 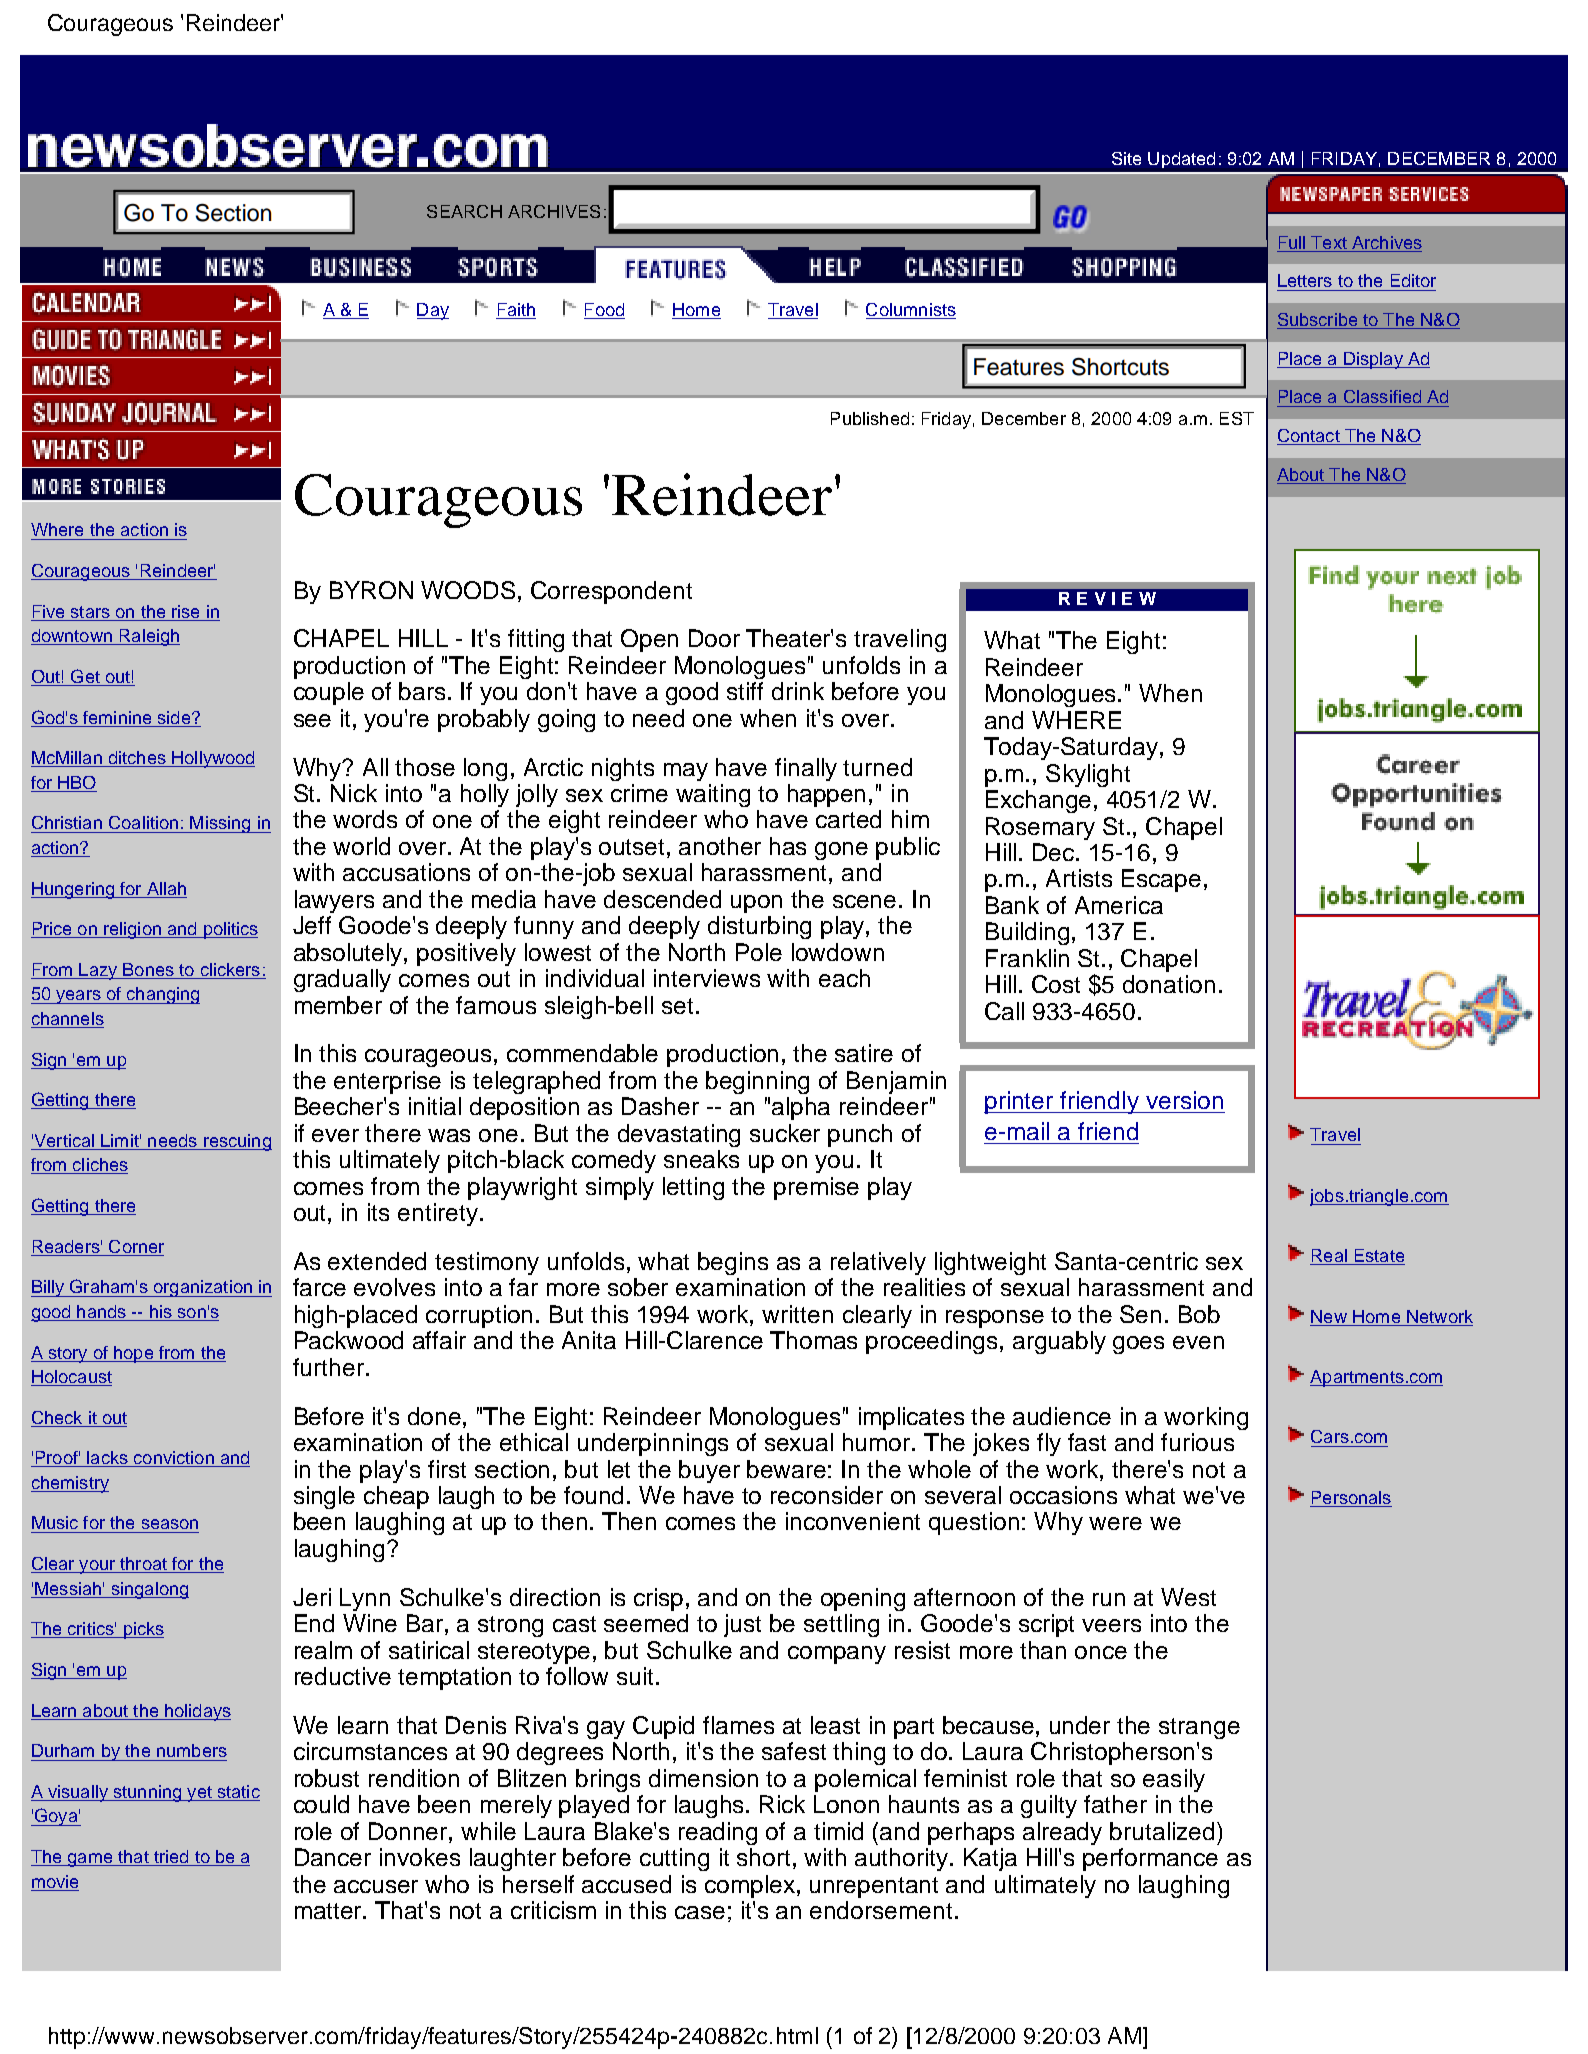 I want to click on tried, so click(x=171, y=1858).
